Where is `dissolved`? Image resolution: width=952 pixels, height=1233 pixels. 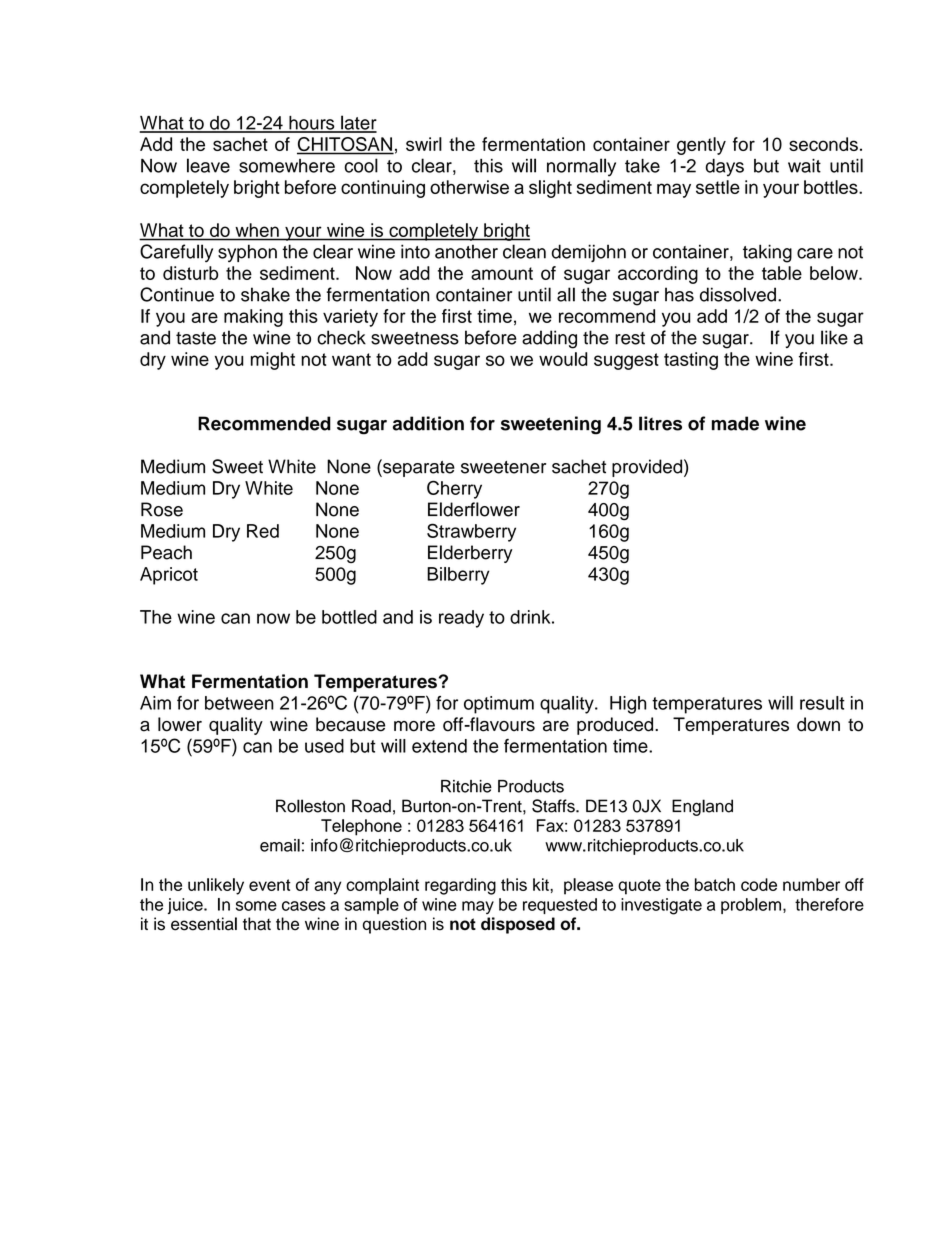
dissolved is located at coordinates (738, 294).
